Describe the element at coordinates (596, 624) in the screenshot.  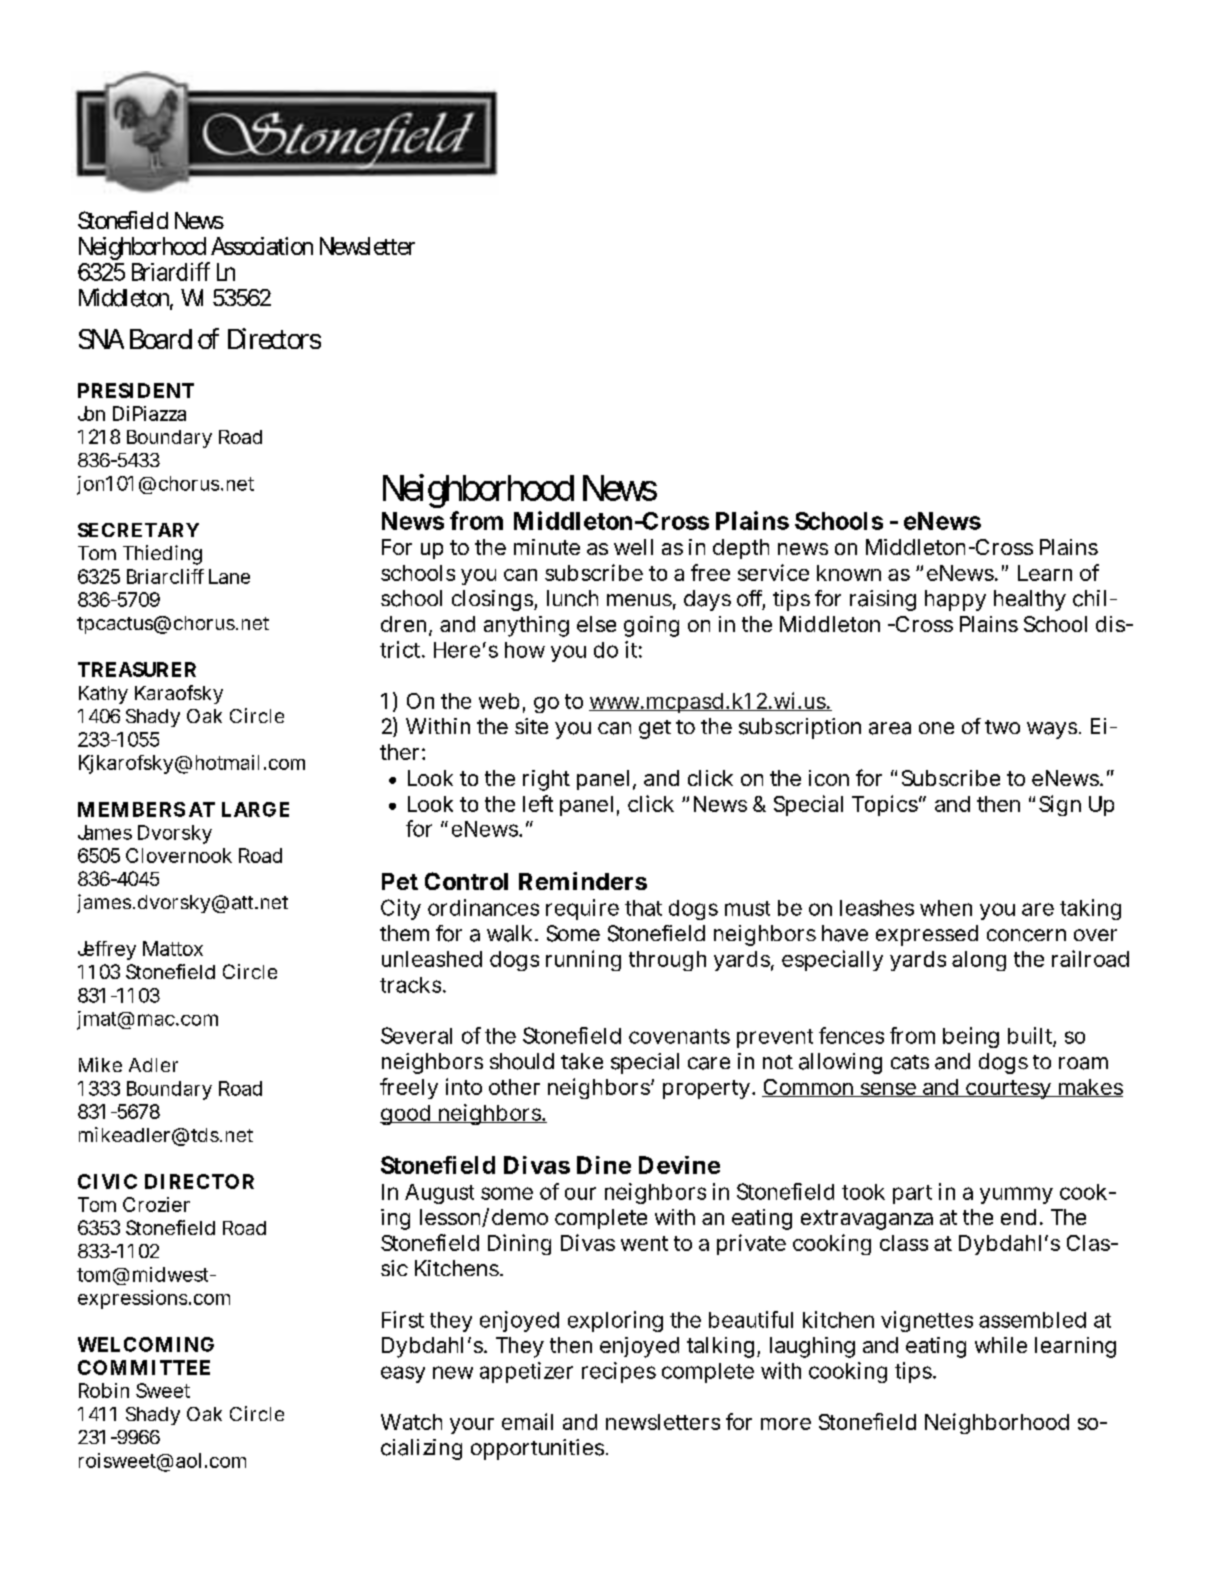
I see `else` at that location.
